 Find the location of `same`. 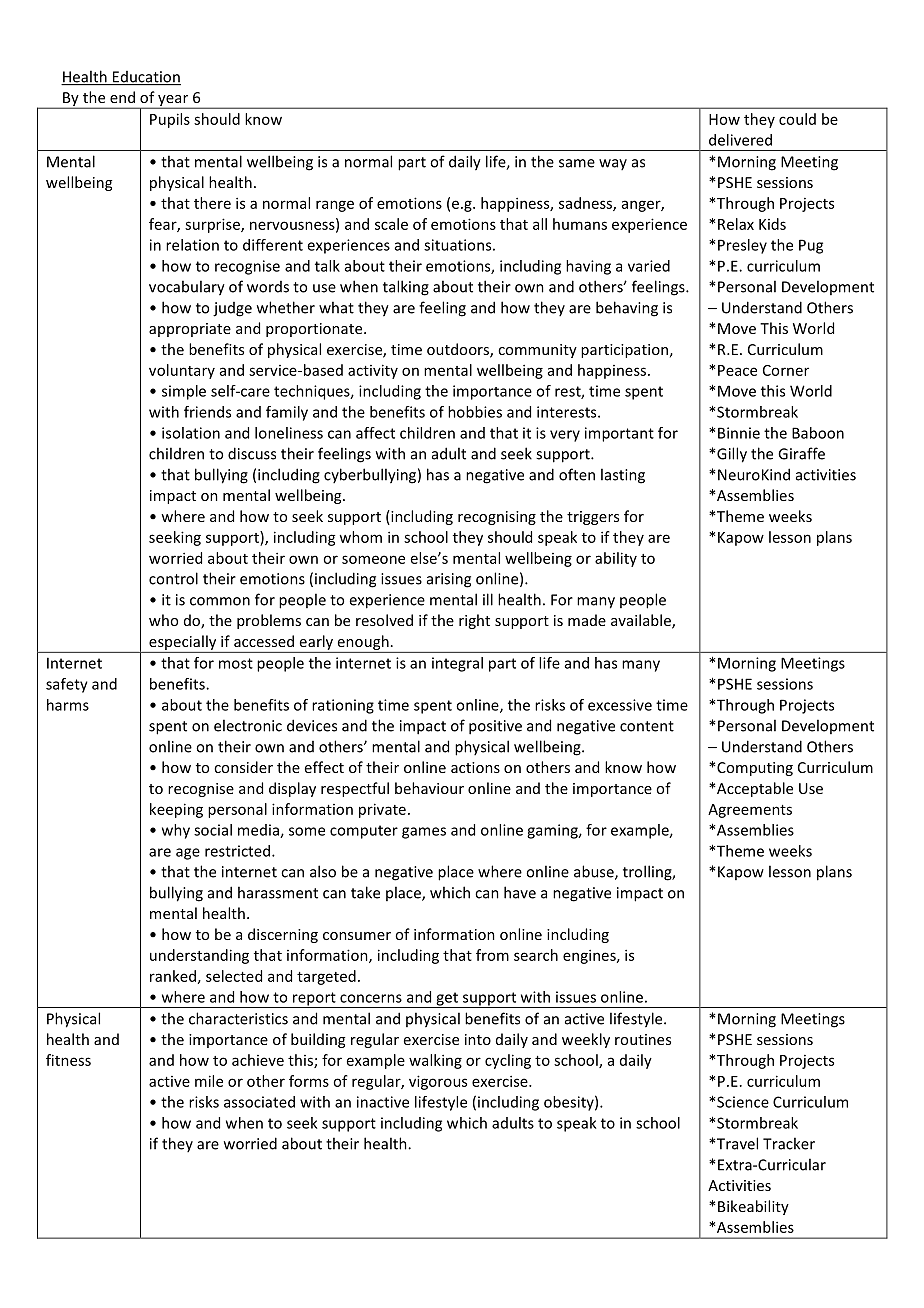

same is located at coordinates (577, 163).
